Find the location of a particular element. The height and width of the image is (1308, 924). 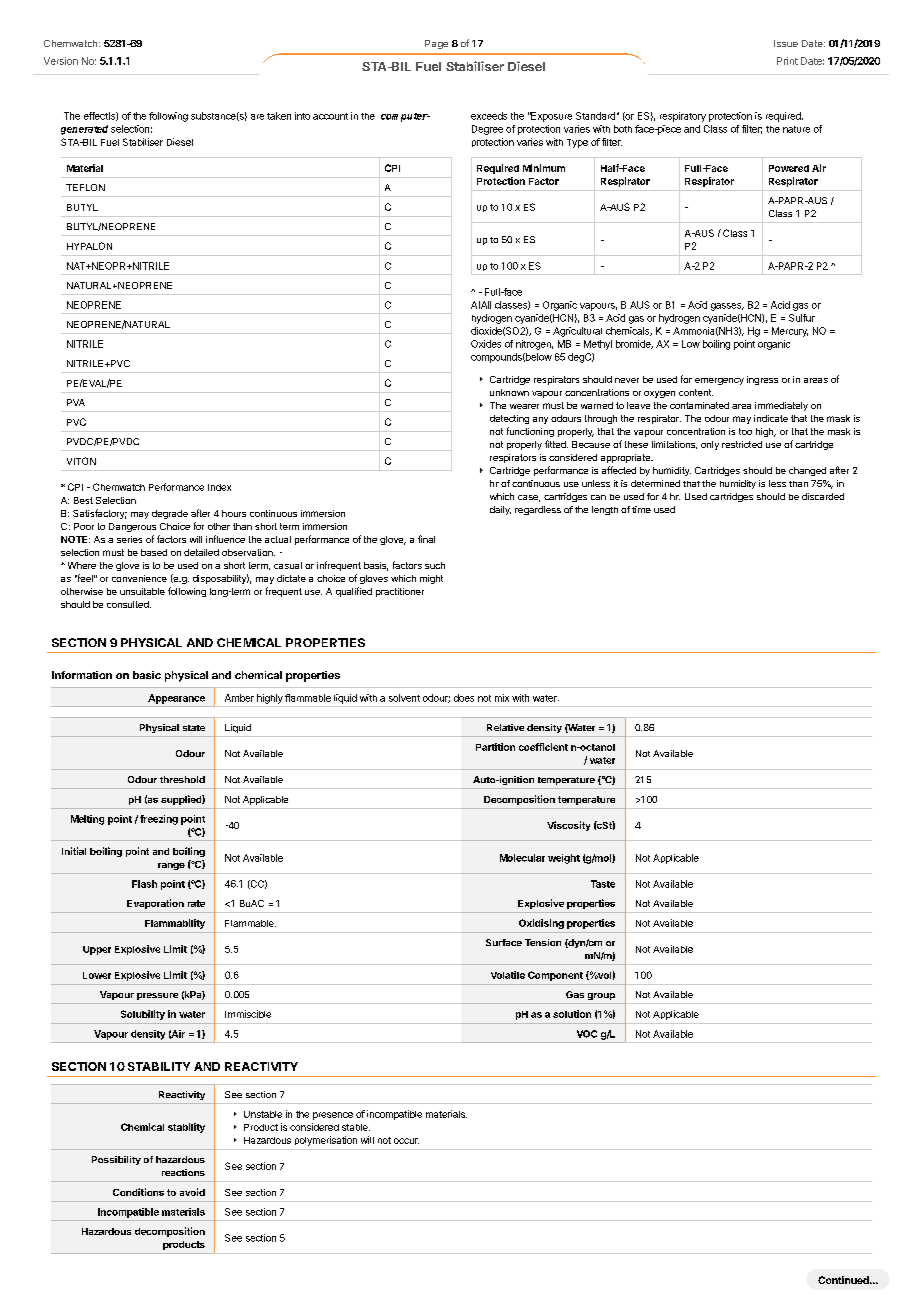

occur is located at coordinates (406, 1141).
